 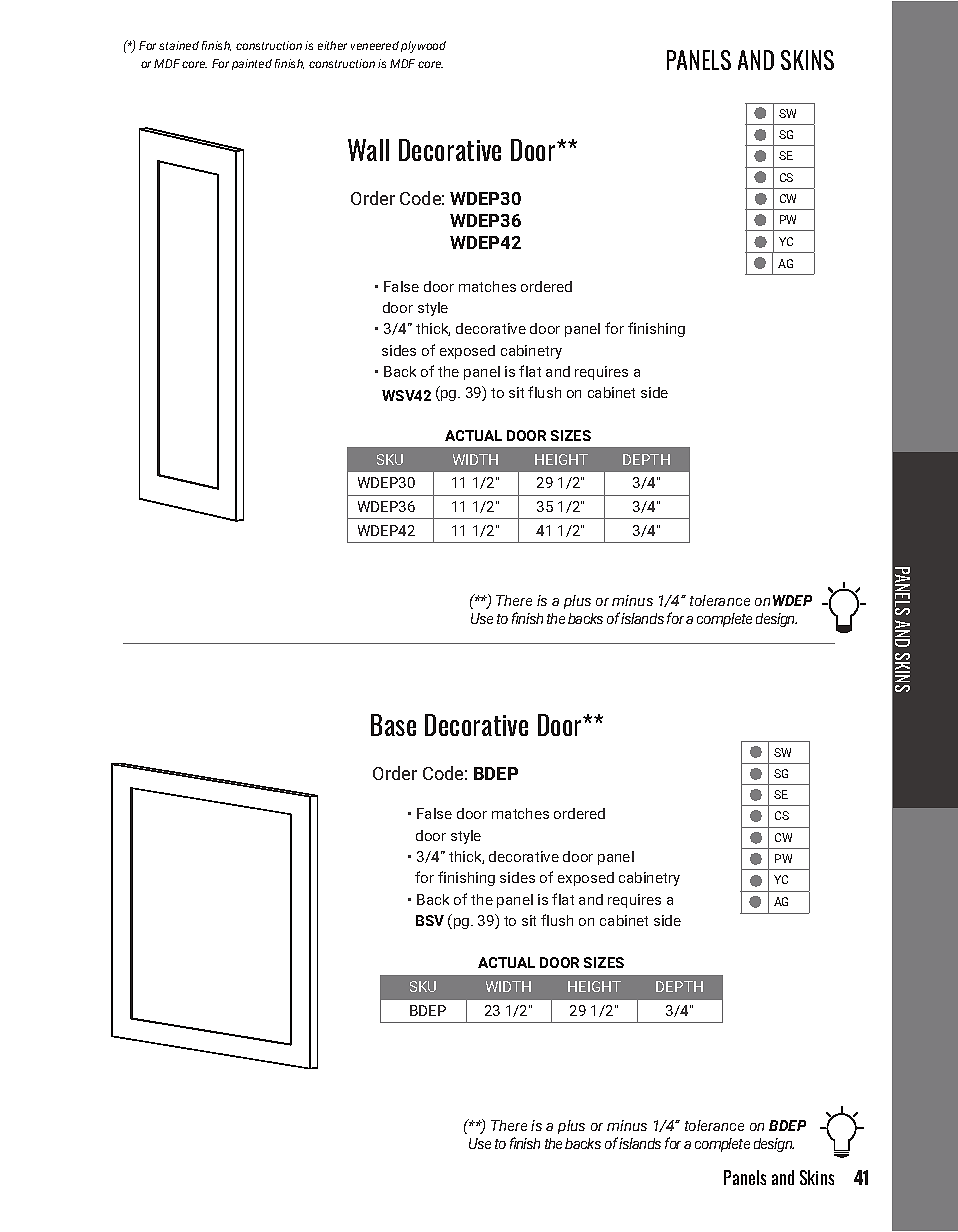 What do you see at coordinates (368, 150) in the page?
I see `Wall` at bounding box center [368, 150].
